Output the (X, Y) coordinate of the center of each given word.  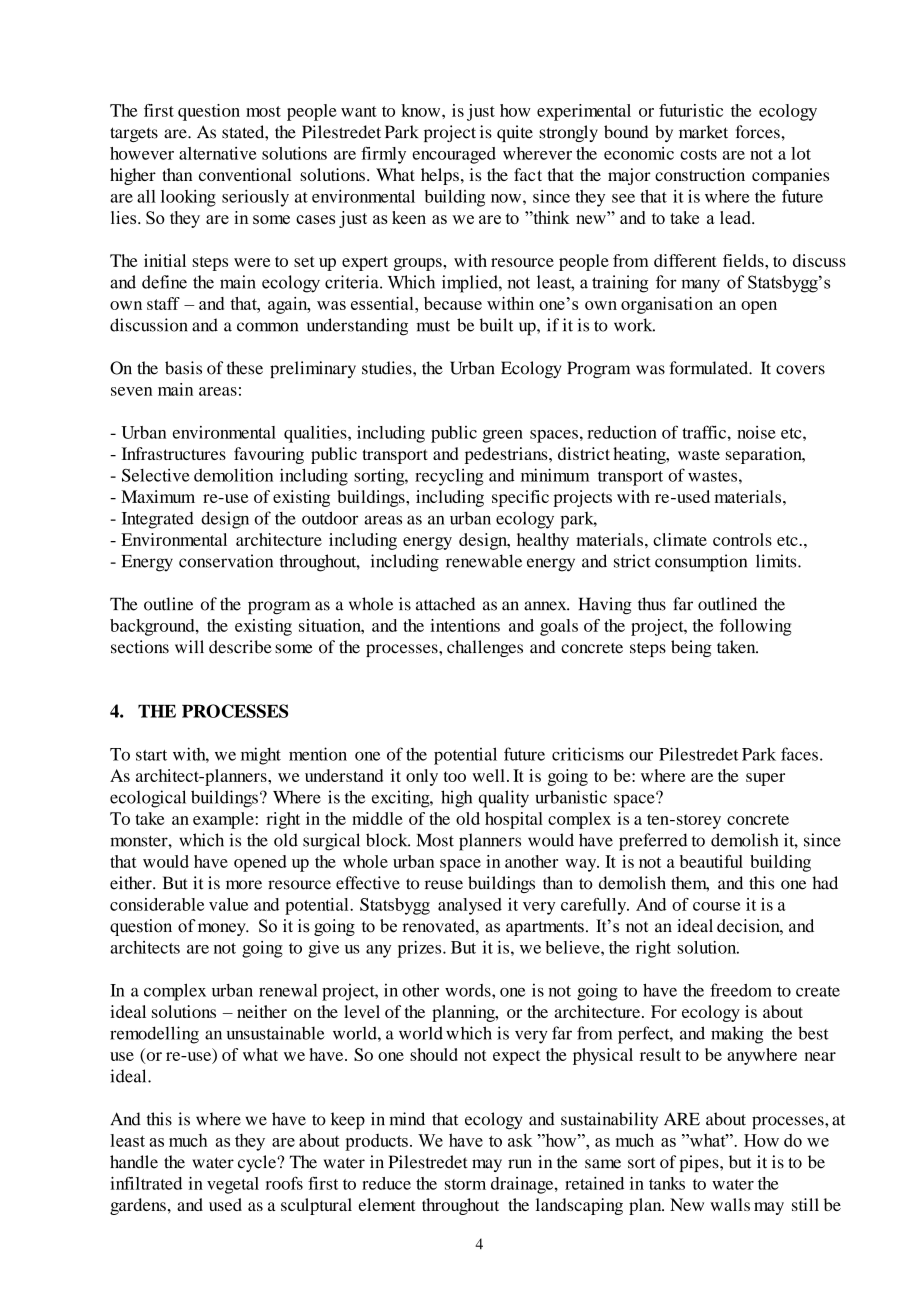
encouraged (454, 155)
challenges (485, 648)
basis (183, 368)
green (502, 436)
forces (759, 132)
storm (465, 1184)
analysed (470, 906)
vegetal (233, 1185)
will (189, 646)
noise (756, 432)
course (716, 906)
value (228, 904)
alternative (217, 153)
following (756, 627)
